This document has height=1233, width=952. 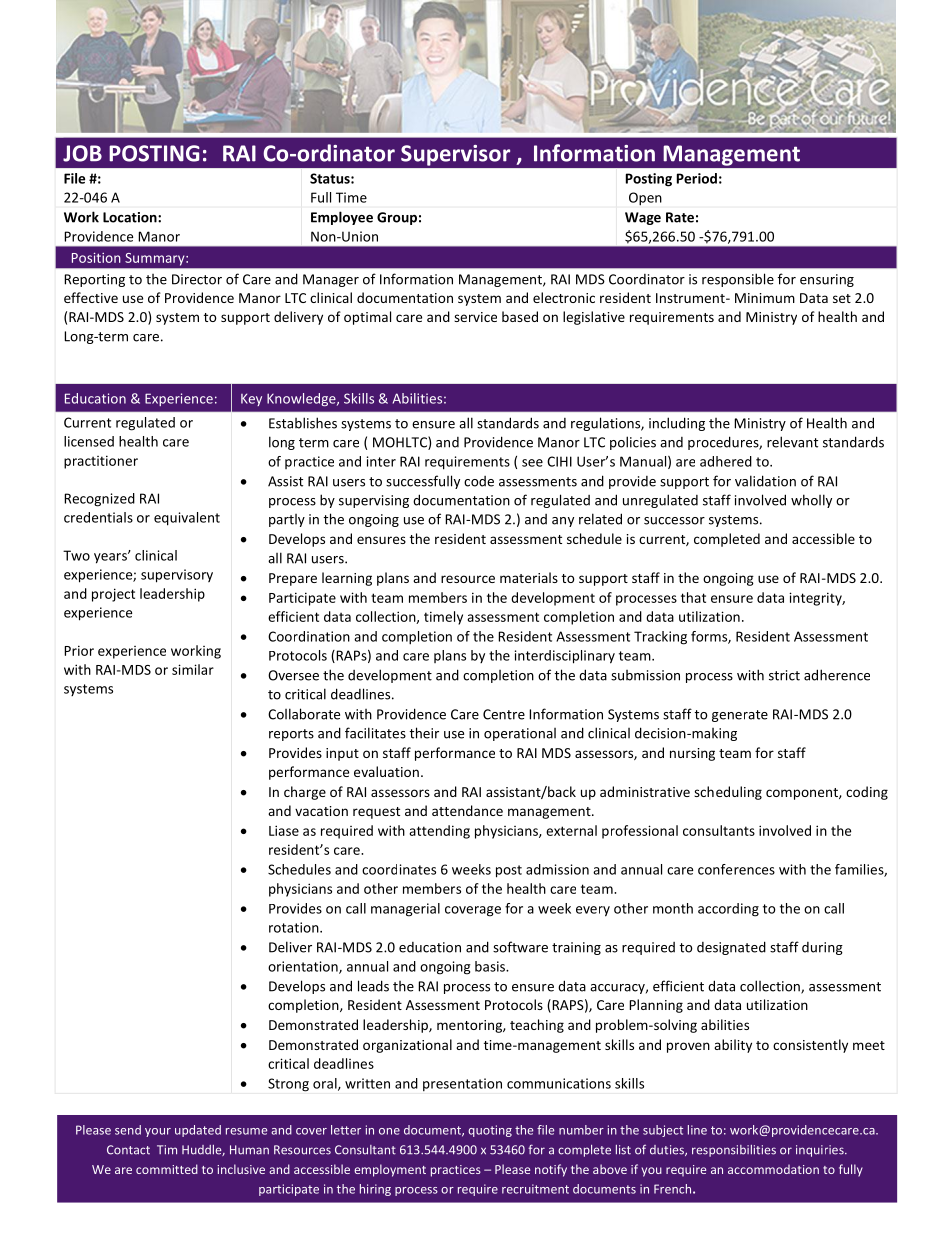 I want to click on Period, so click(x=697, y=178).
